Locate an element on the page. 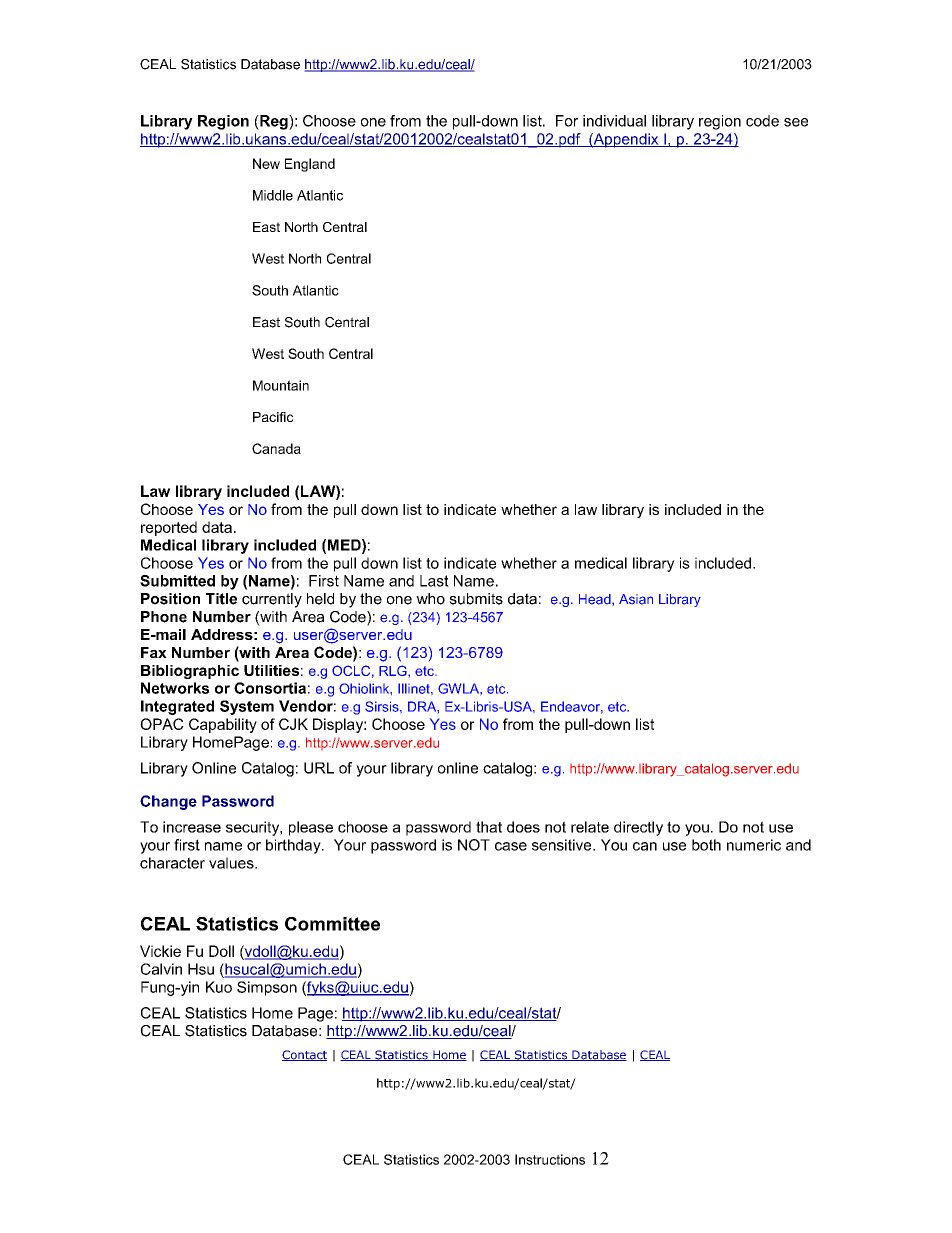 This document has height=1233, width=952. case is located at coordinates (511, 846).
